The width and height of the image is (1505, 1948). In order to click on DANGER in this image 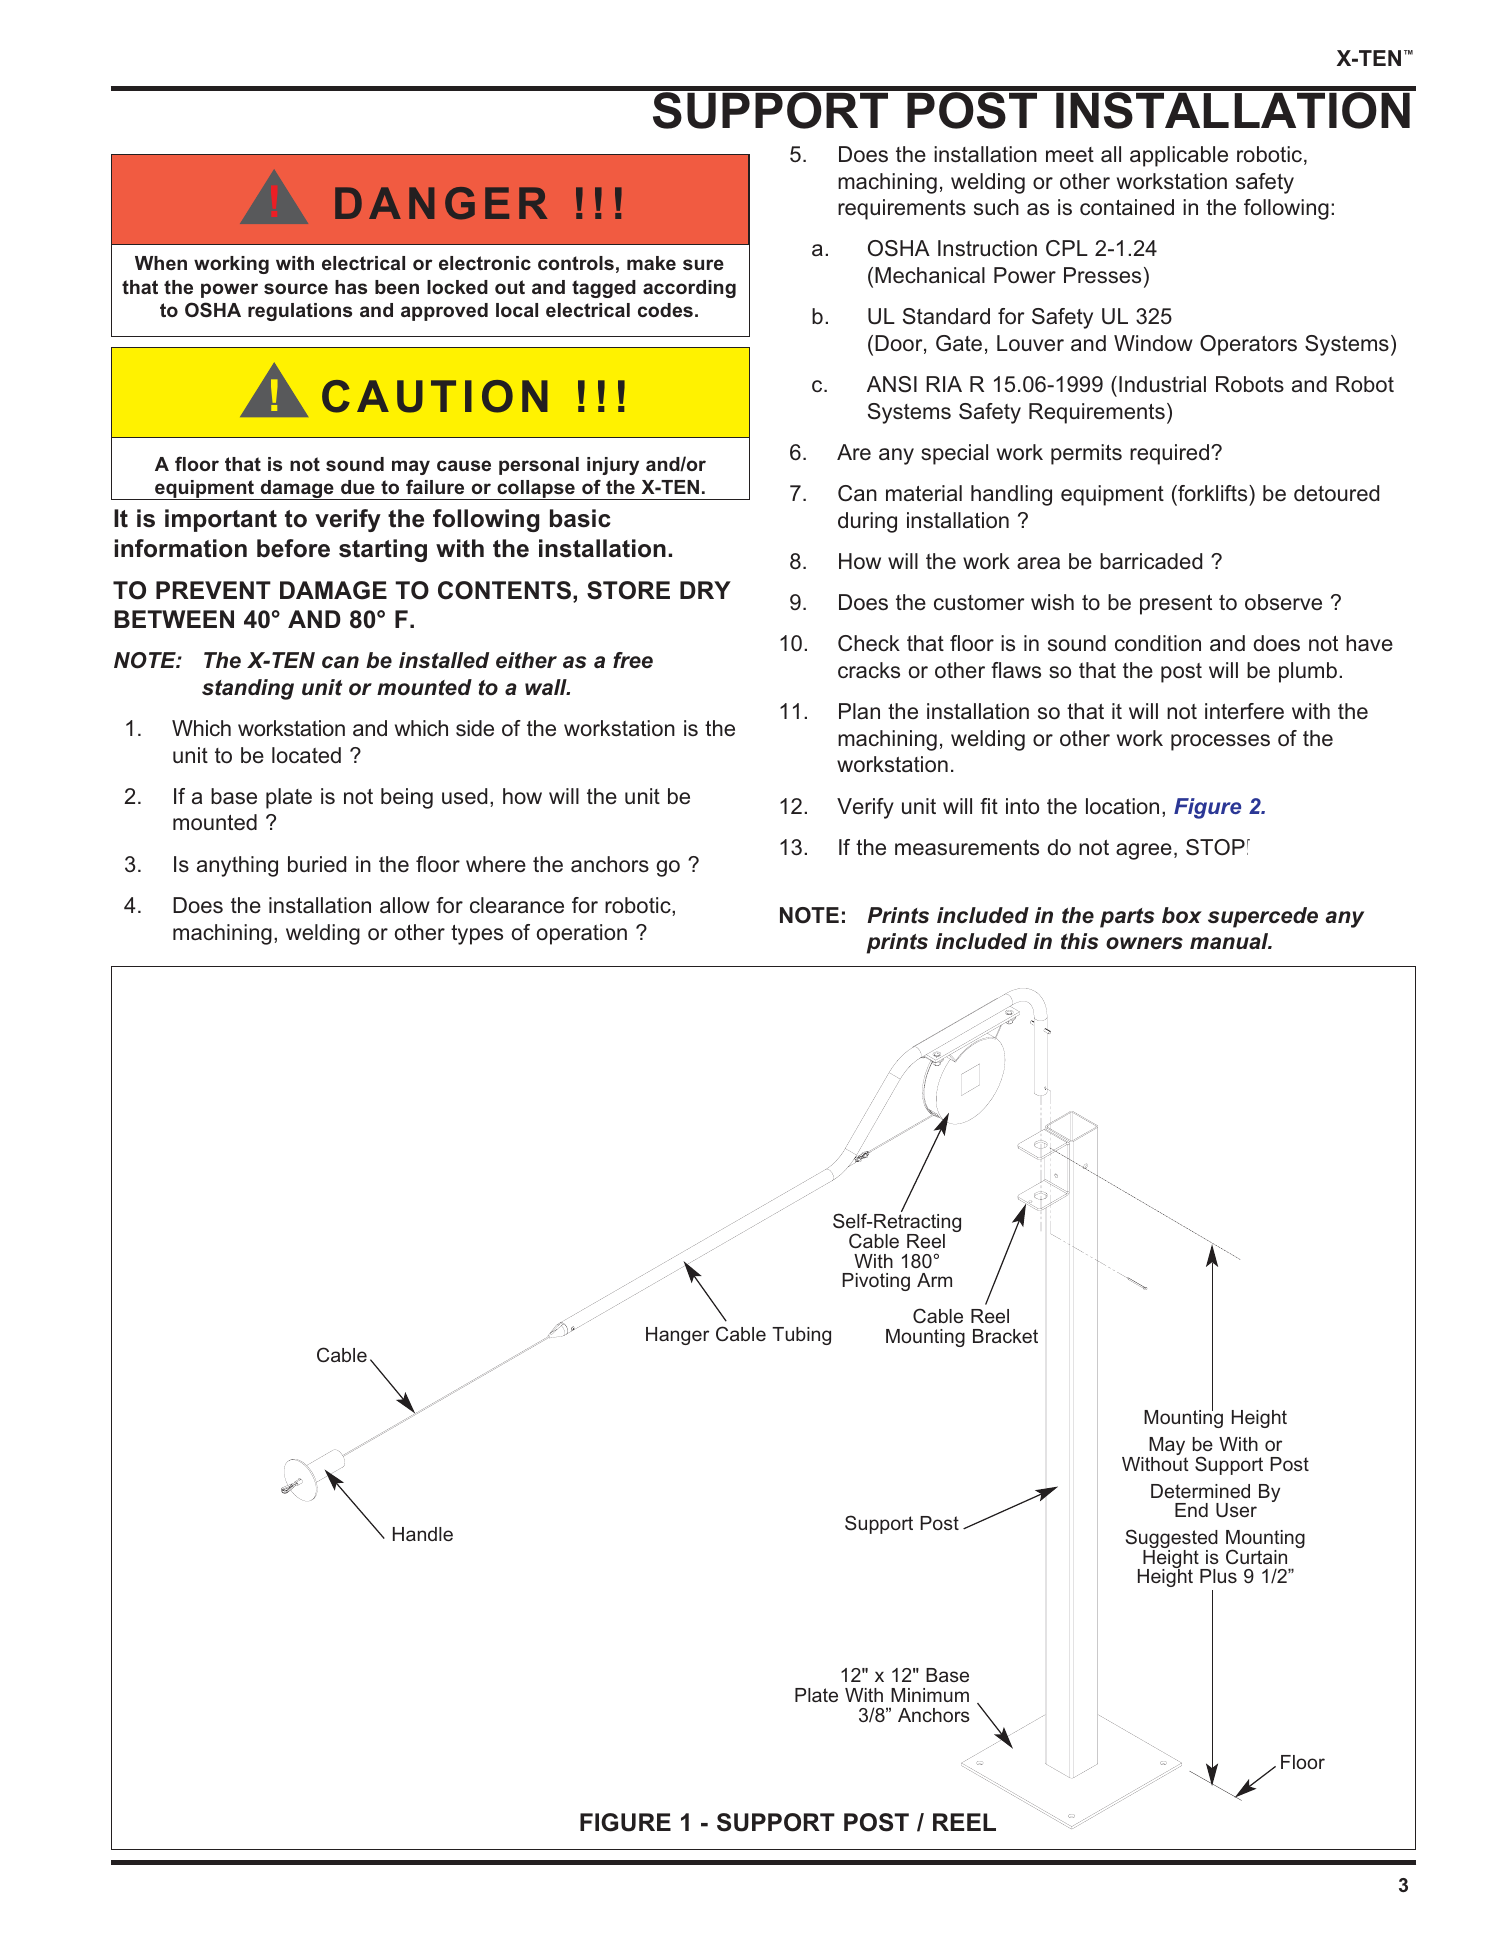, I will do `click(441, 203)`.
